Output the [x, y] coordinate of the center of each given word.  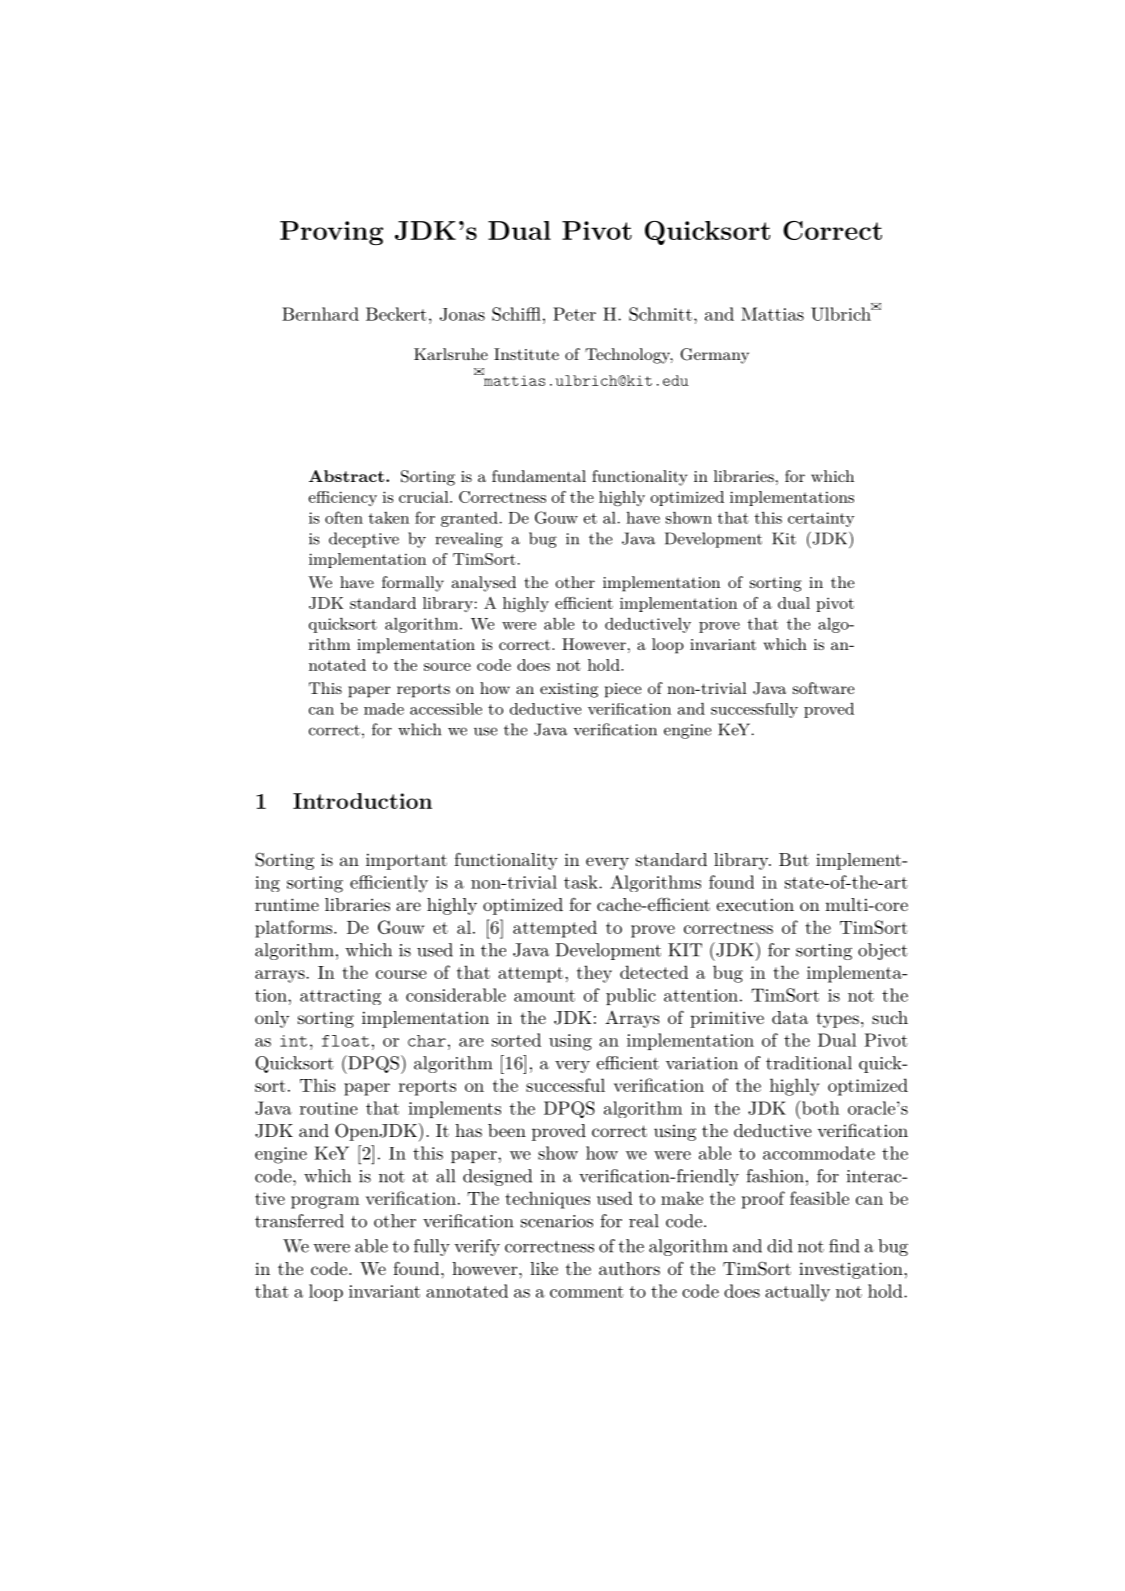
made [384, 709]
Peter [574, 314]
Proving [331, 233]
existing [569, 690]
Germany [714, 356]
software [823, 688]
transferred [299, 1221]
